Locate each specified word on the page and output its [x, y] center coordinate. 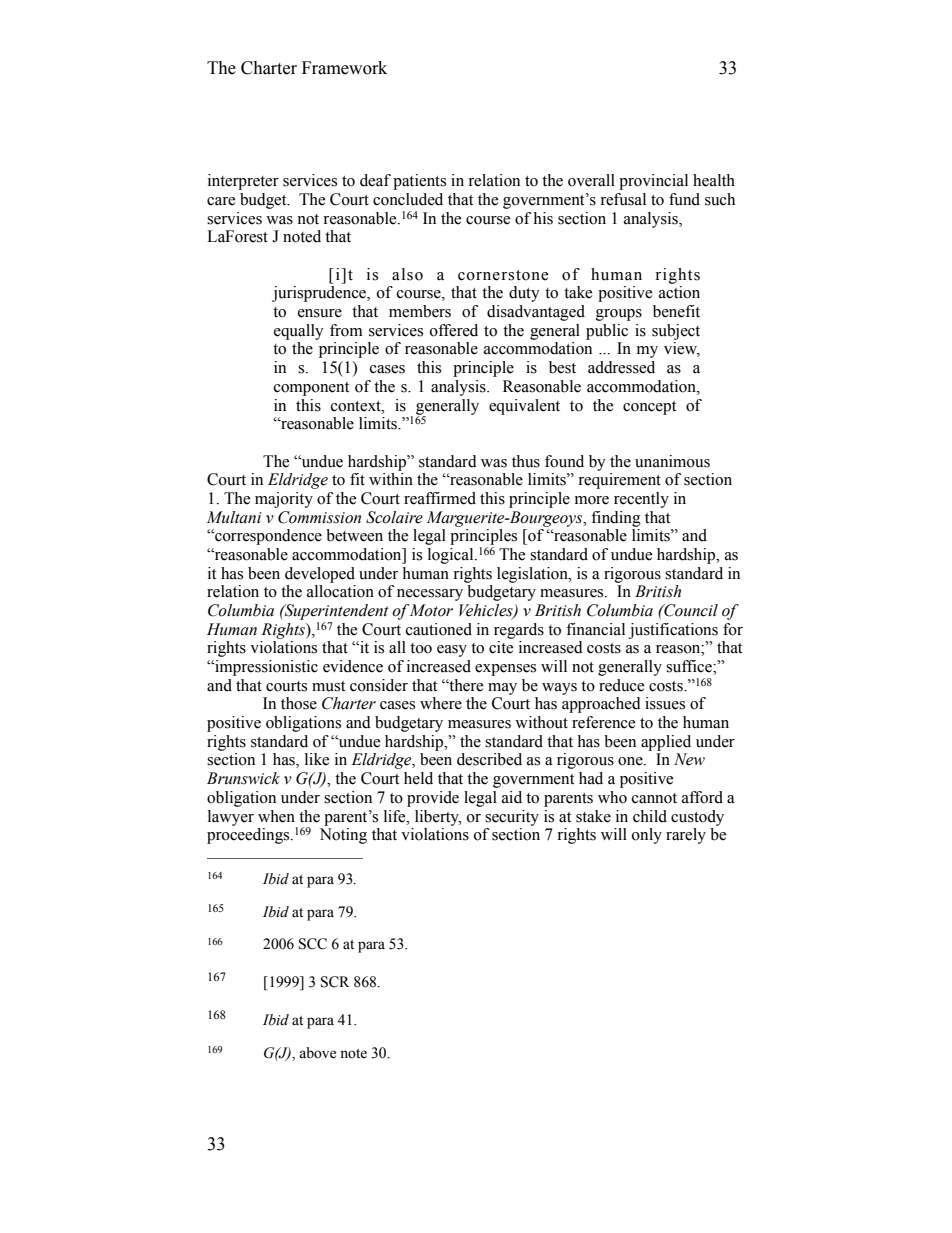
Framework [344, 68]
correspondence [267, 537]
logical [452, 556]
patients [419, 182]
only [647, 836]
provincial [653, 182]
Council [690, 610]
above [317, 1053]
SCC [313, 944]
